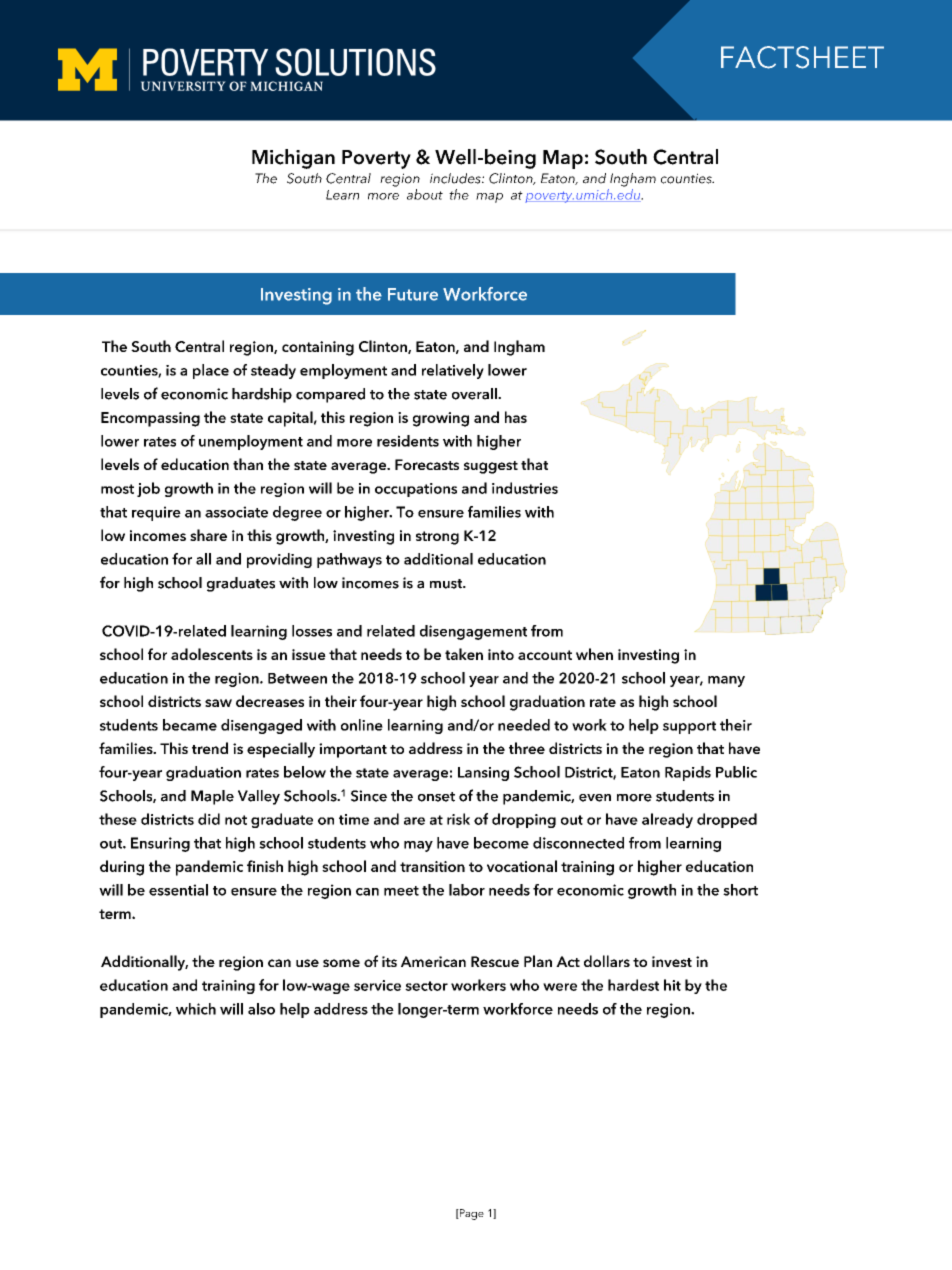 The width and height of the document is (952, 1270). What do you see at coordinates (426, 986) in the document?
I see `sector` at bounding box center [426, 986].
